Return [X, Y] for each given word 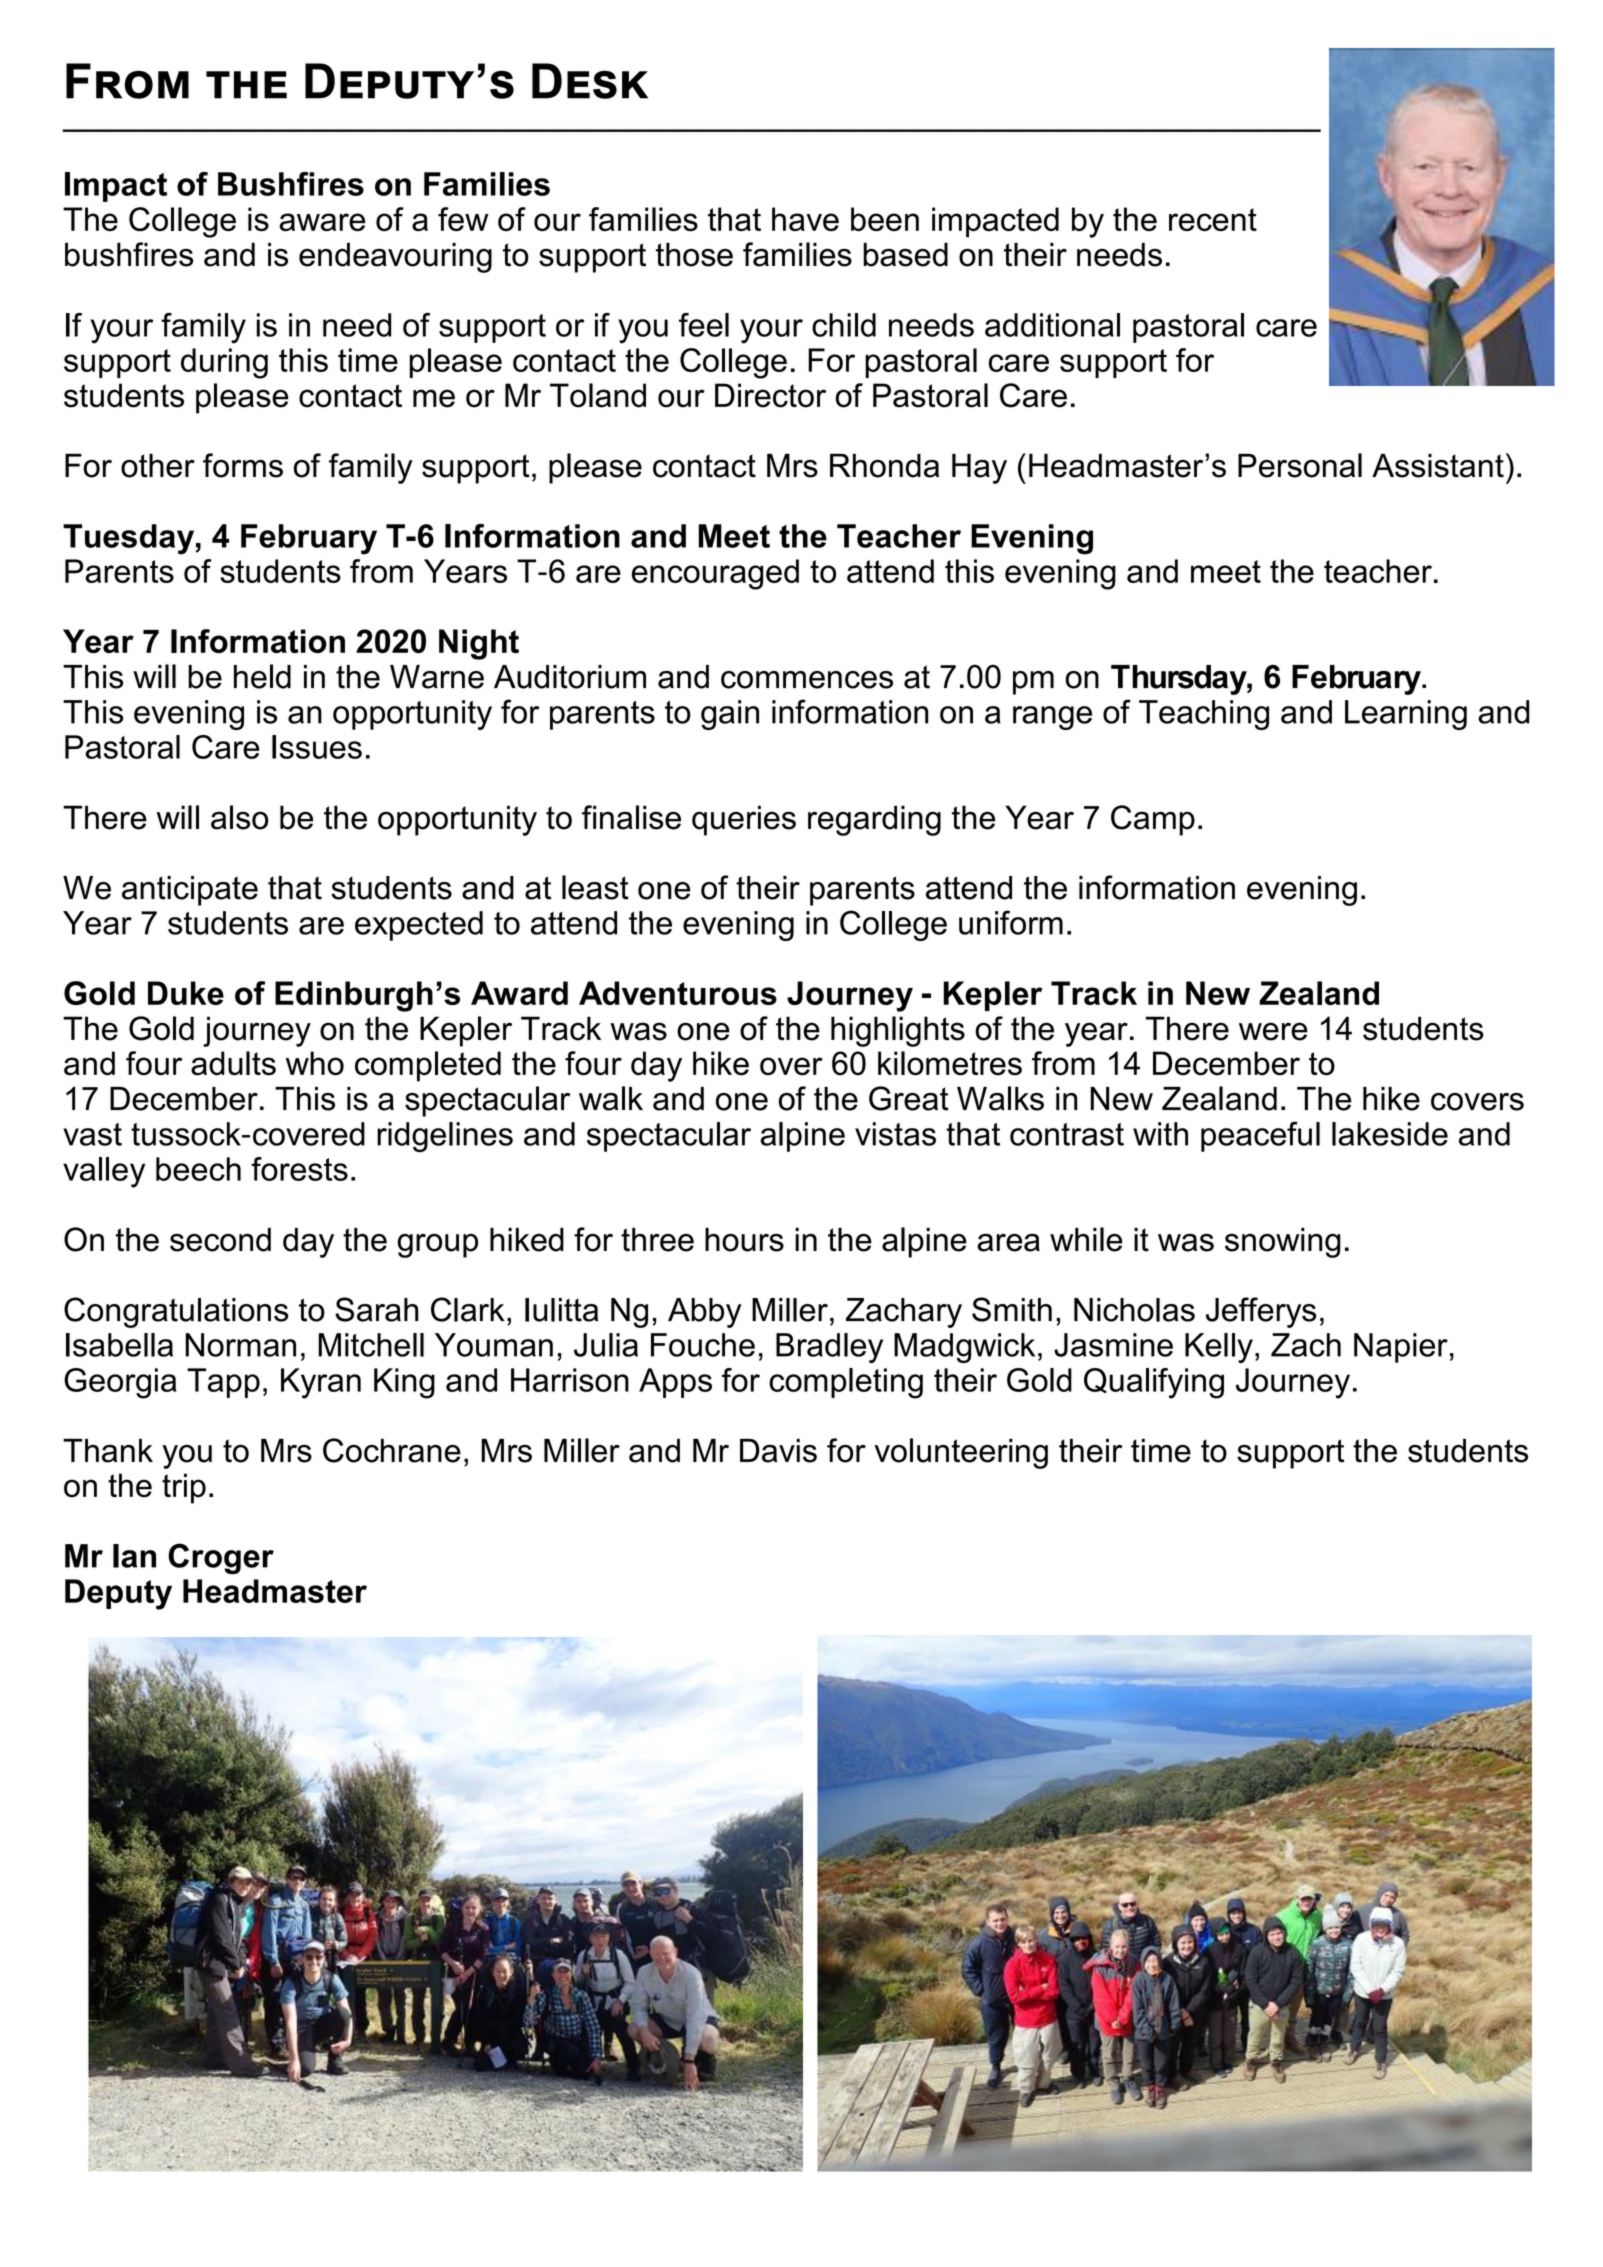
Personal [1300, 465]
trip [184, 1488]
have [805, 219]
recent [1213, 219]
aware [322, 222]
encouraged [715, 574]
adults [233, 1063]
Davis [778, 1450]
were [1273, 1031]
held [262, 676]
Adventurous [678, 993]
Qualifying [1154, 1383]
